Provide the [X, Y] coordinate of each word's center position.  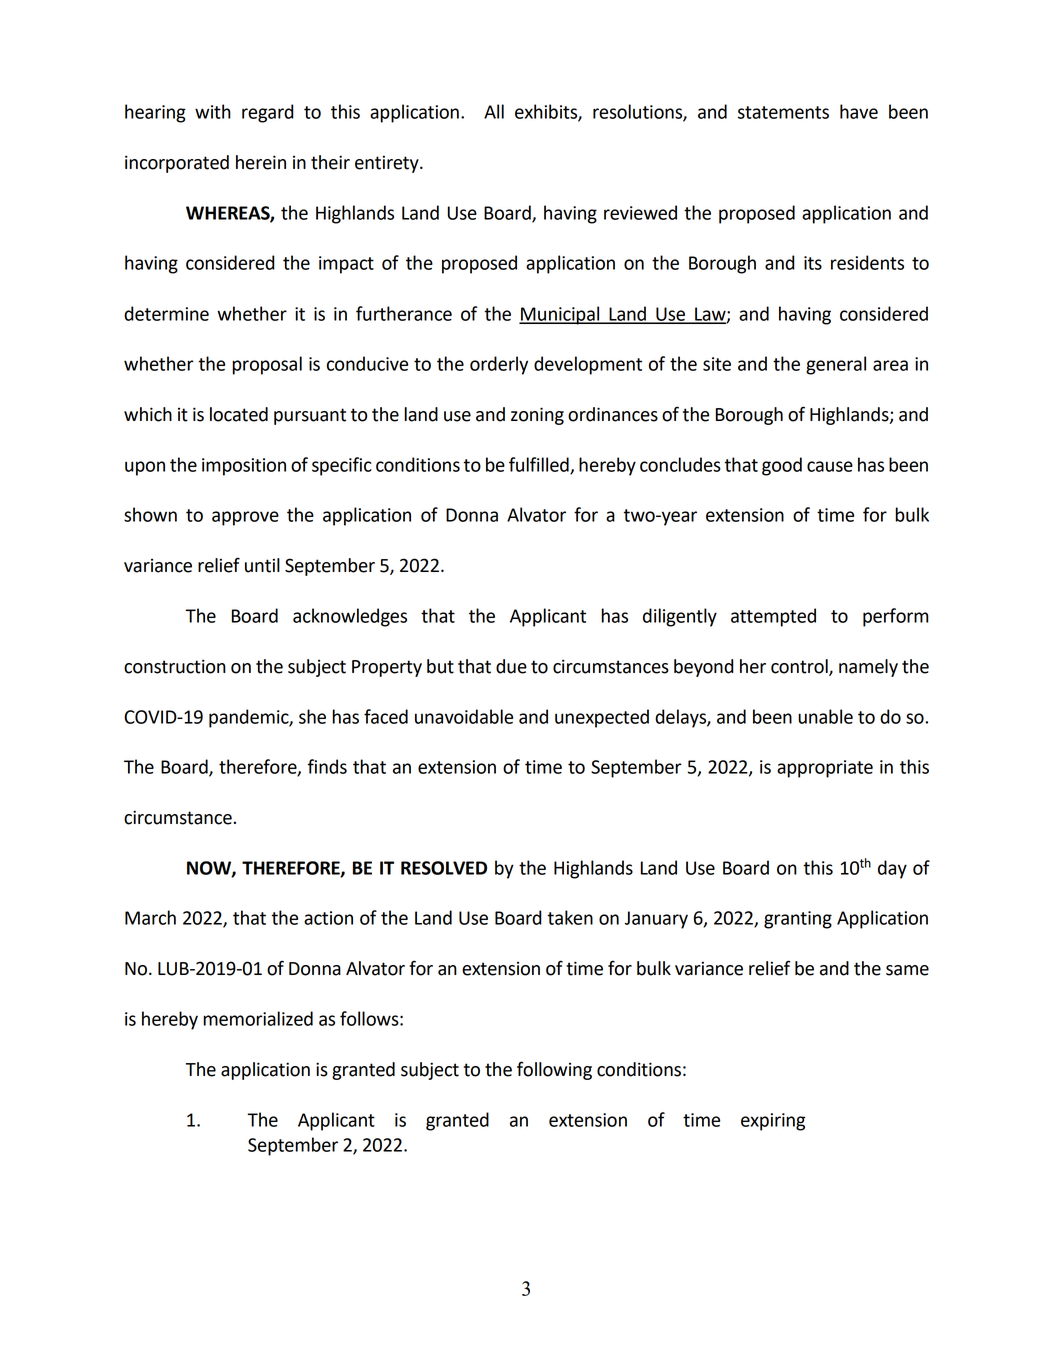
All [494, 111]
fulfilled [540, 465]
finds [327, 766]
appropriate [825, 769]
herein [261, 162]
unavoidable [464, 716]
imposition [244, 467]
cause [830, 466]
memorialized [258, 1018]
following [554, 1070]
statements [783, 112]
